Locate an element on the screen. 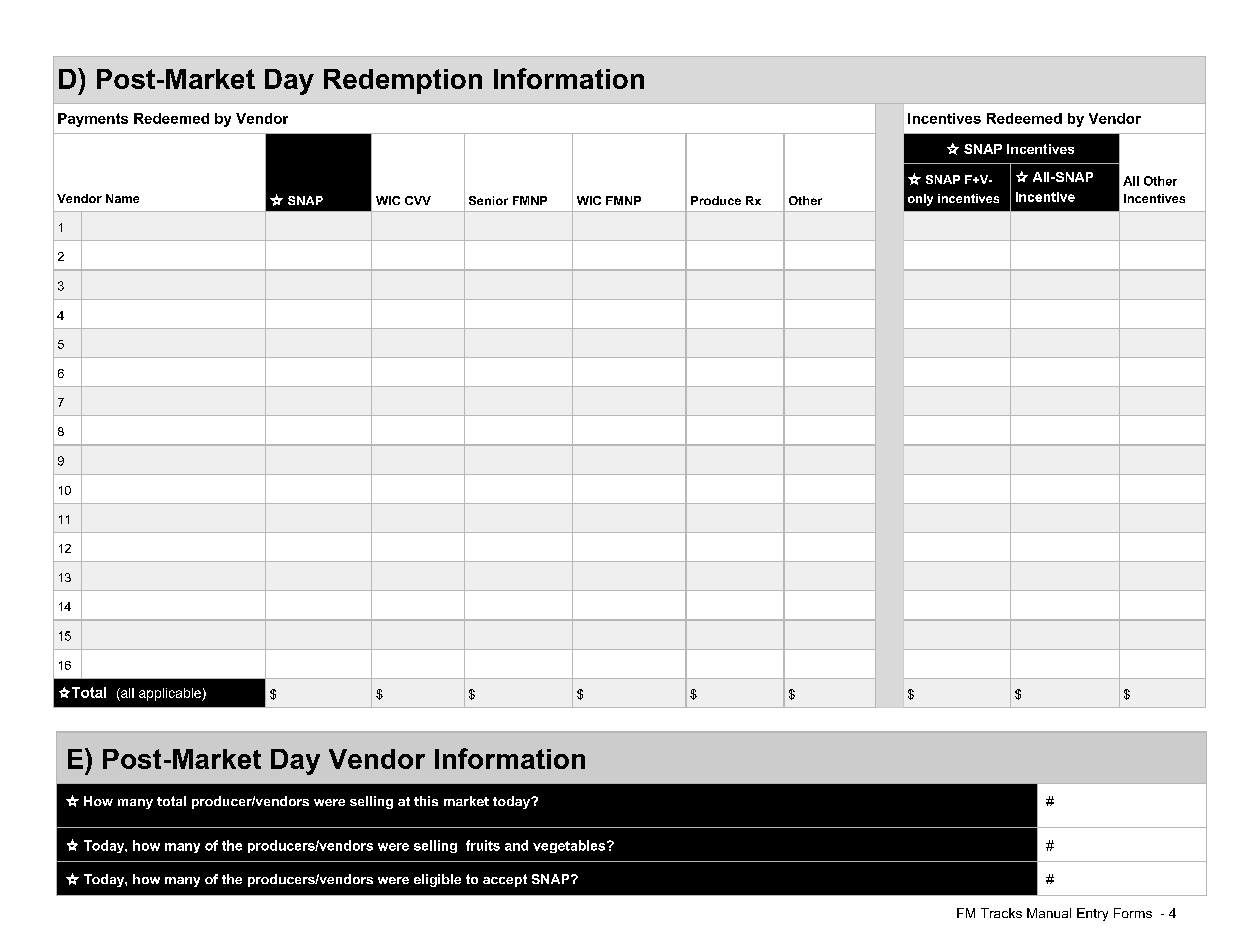 The width and height of the screenshot is (1233, 952). vegetables is located at coordinates (570, 846).
